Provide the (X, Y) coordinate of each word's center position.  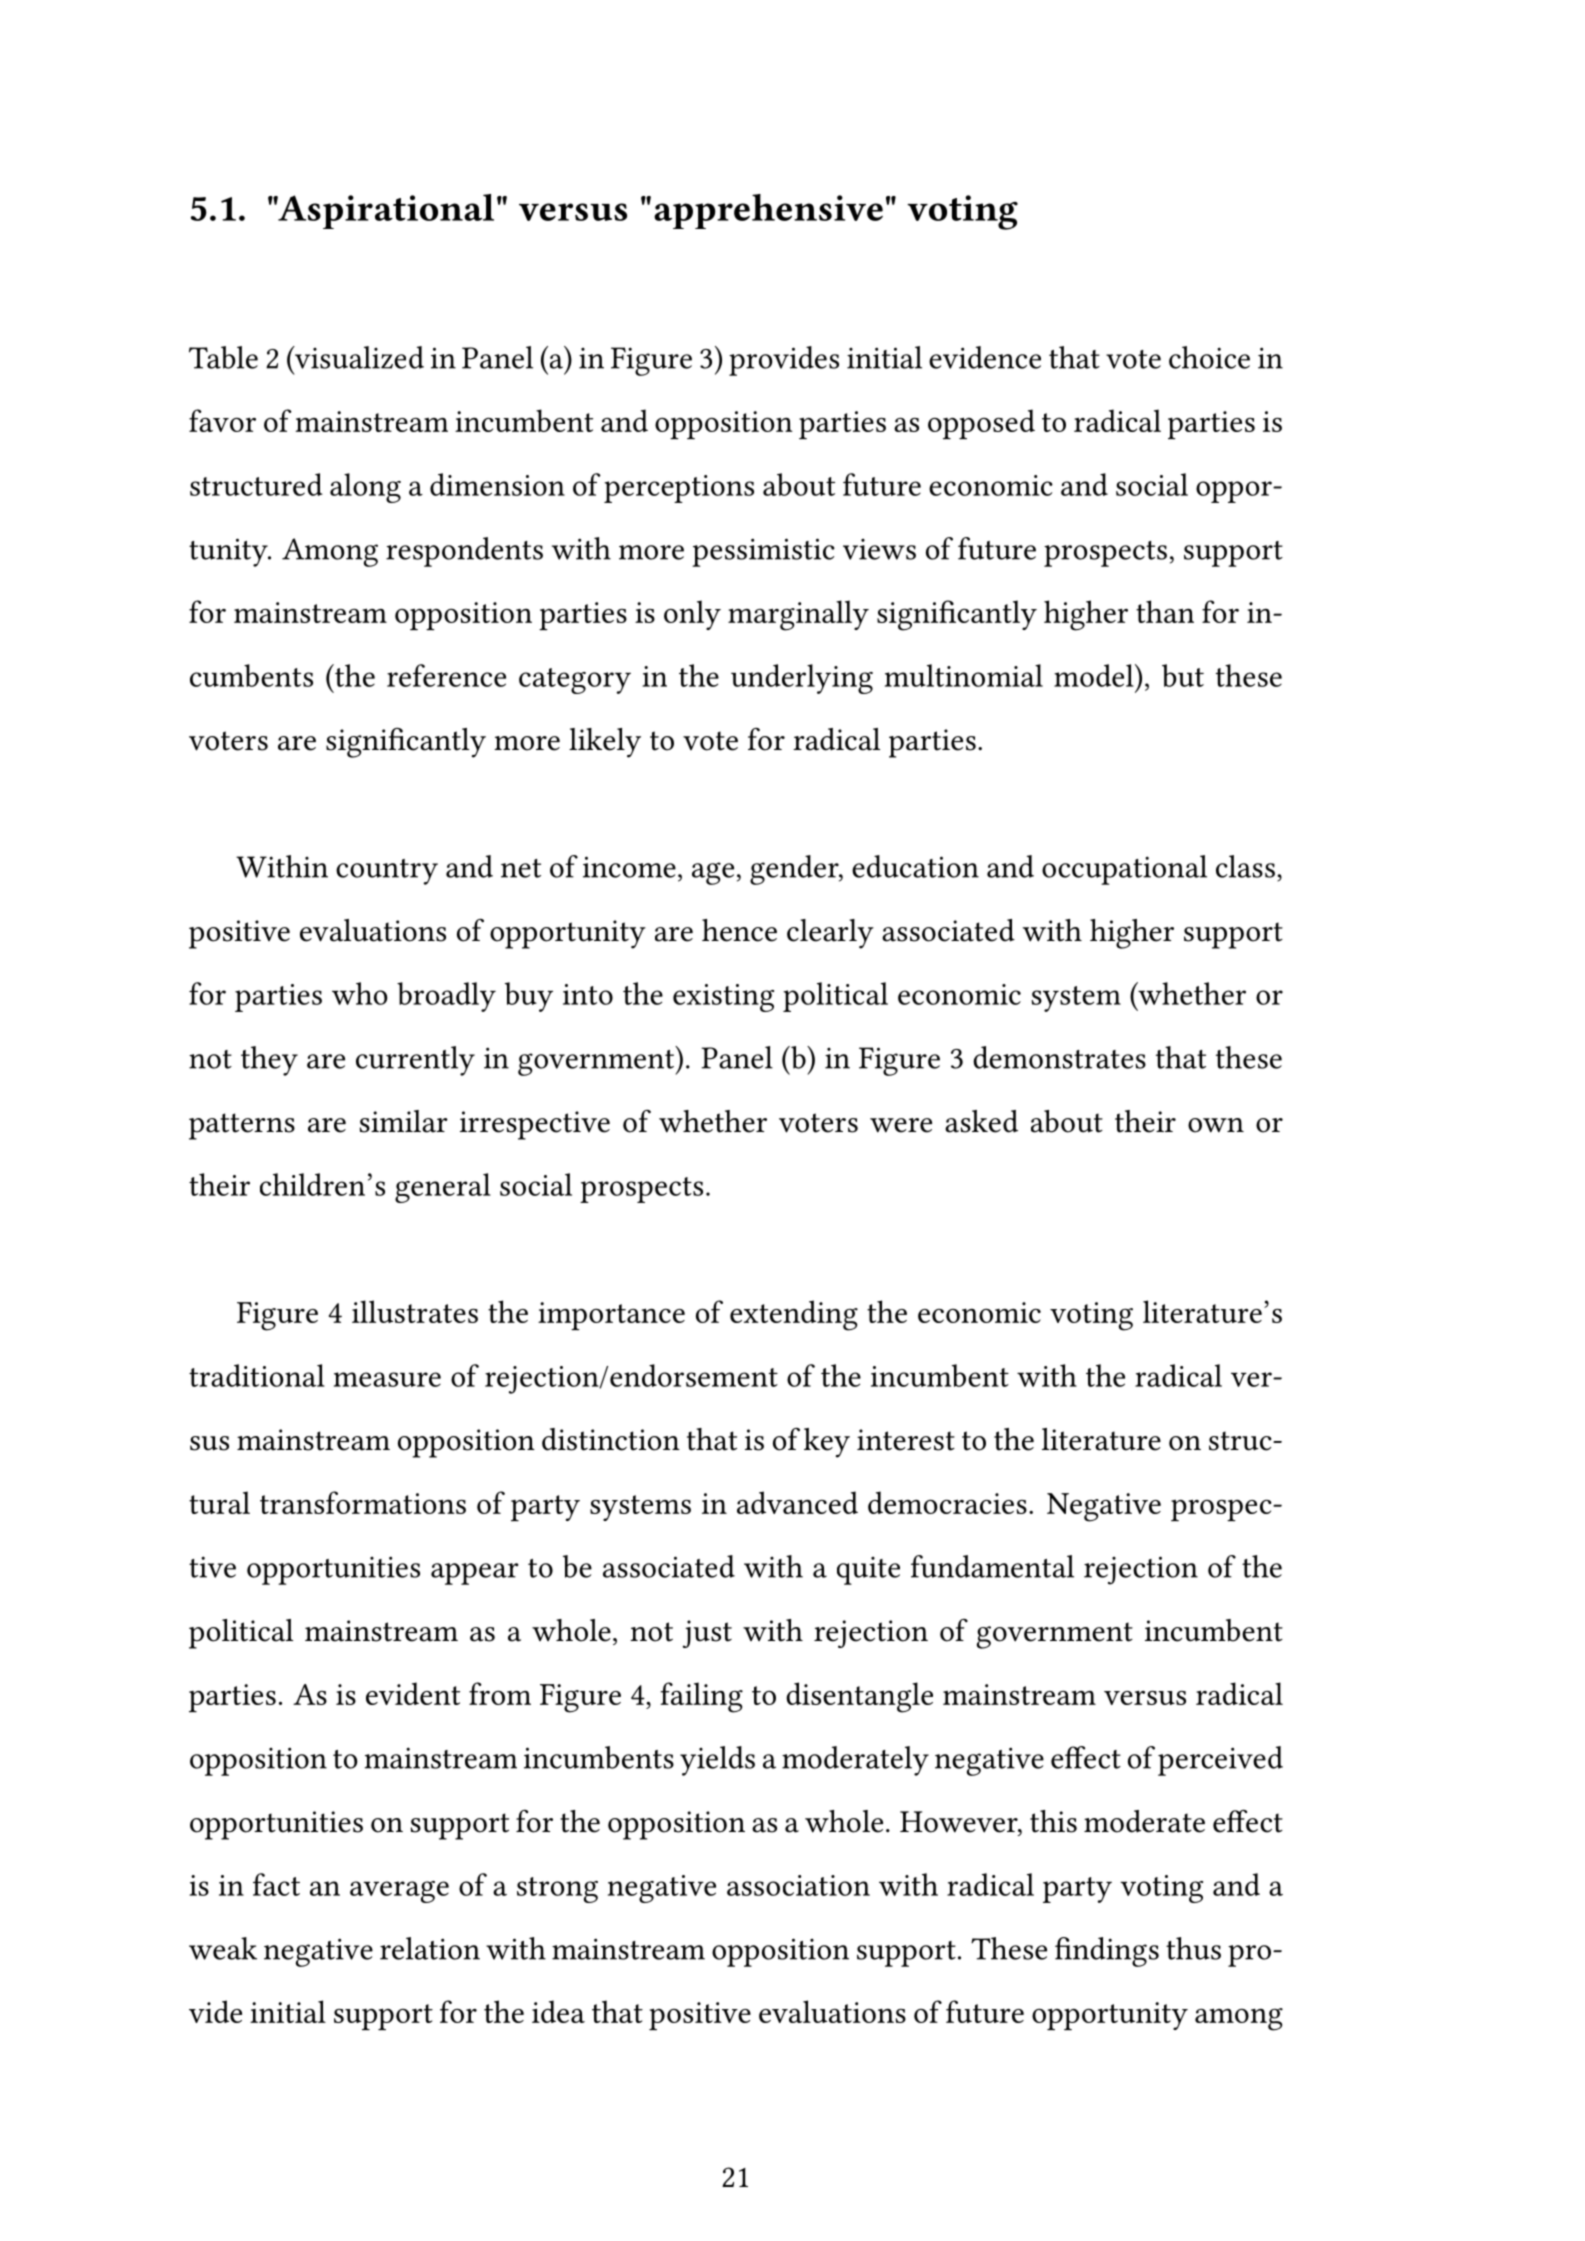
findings (1107, 1952)
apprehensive (768, 211)
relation (430, 1948)
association (798, 1885)
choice (1209, 357)
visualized (358, 357)
